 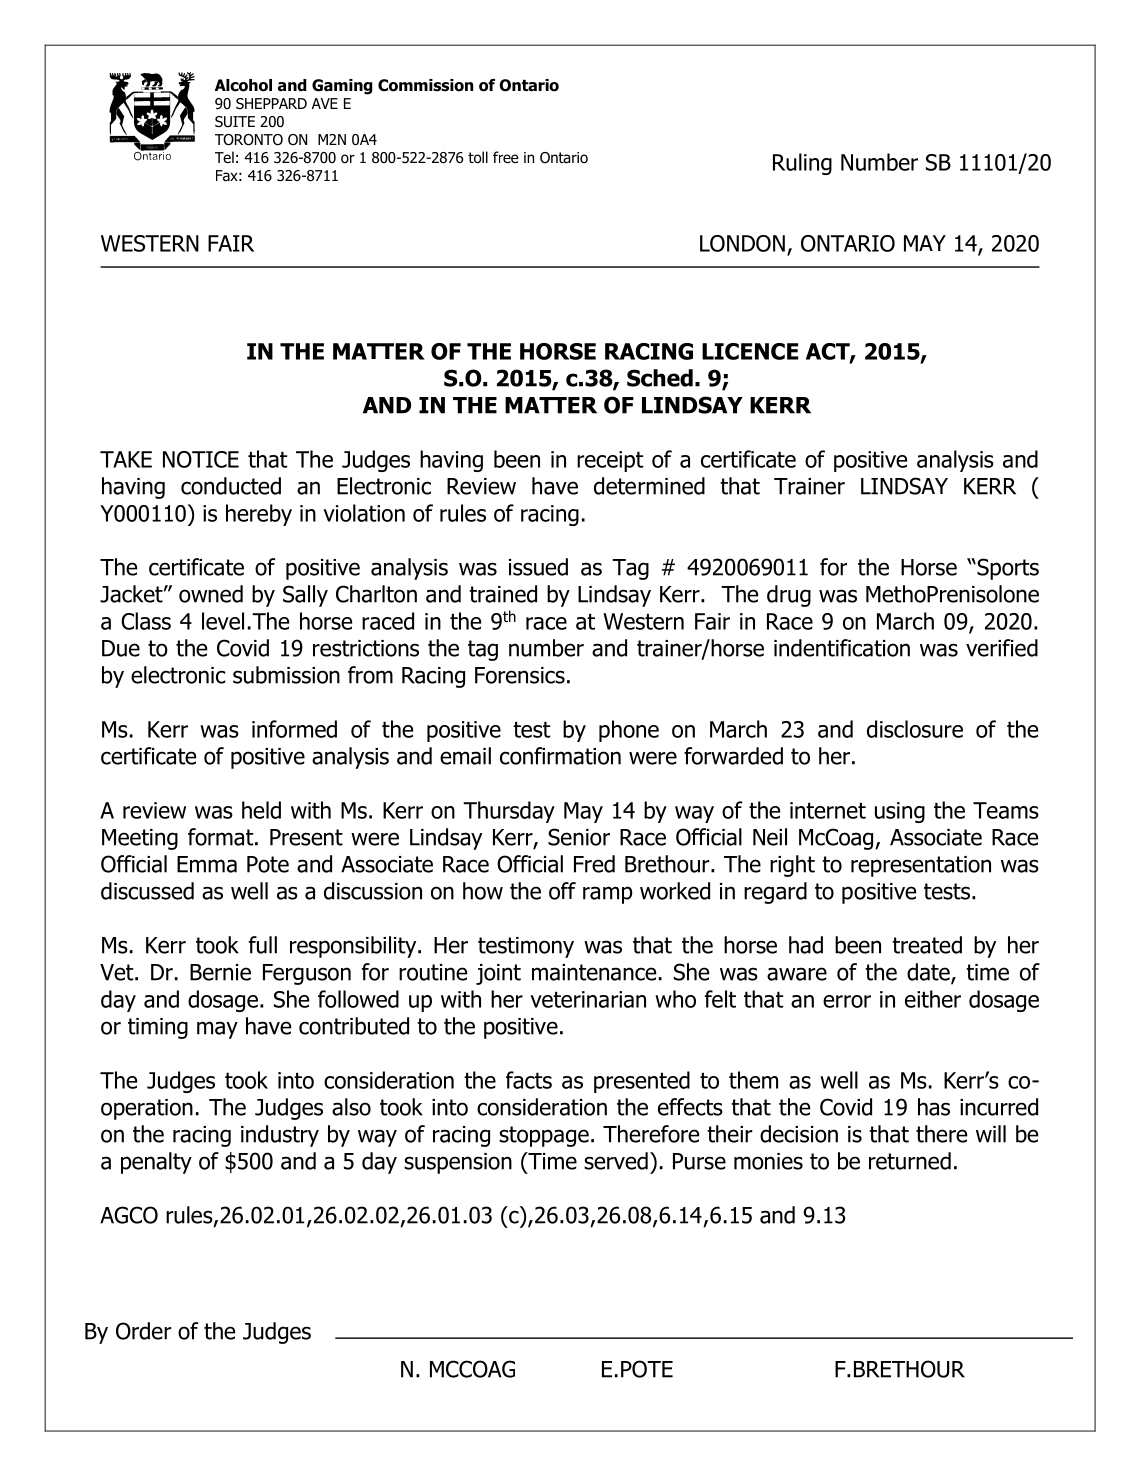 I want to click on served, so click(x=616, y=1161).
